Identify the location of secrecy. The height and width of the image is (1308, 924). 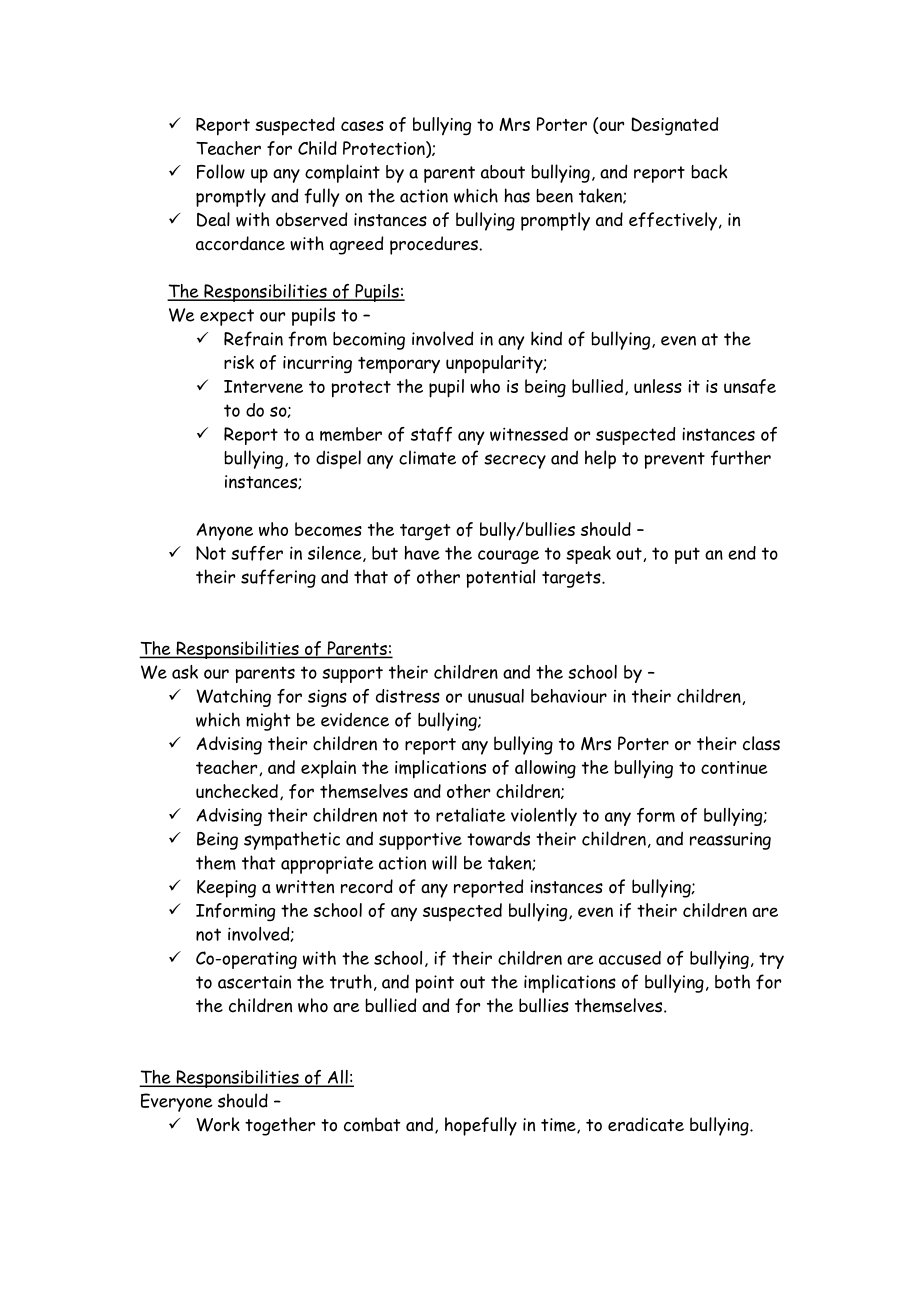
(515, 461).
